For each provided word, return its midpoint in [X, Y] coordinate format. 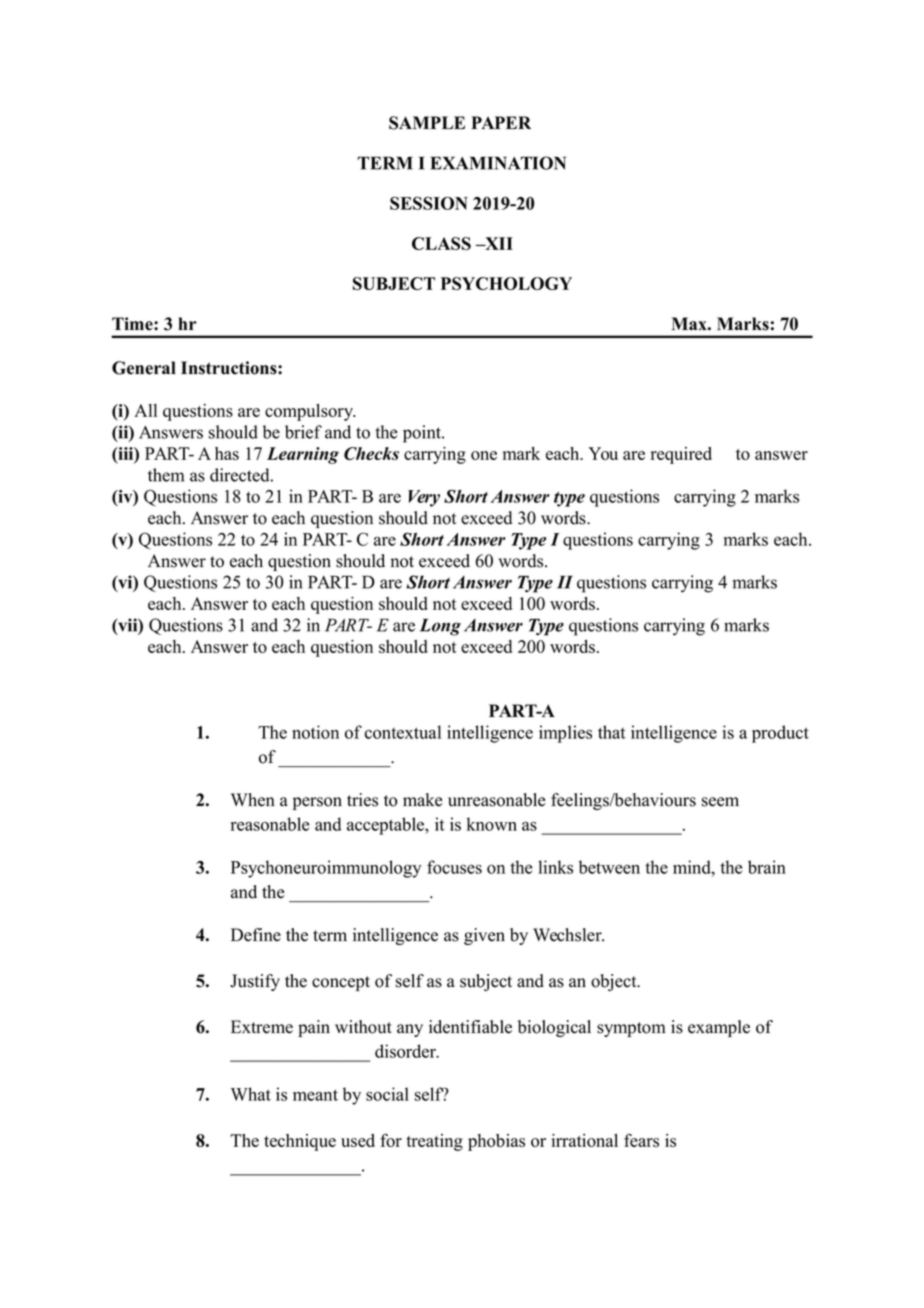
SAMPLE [427, 123]
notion [315, 732]
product [780, 734]
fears [641, 1140]
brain [767, 867]
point [423, 434]
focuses [454, 867]
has [227, 453]
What [251, 1094]
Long [440, 627]
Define [256, 935]
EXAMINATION [498, 163]
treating [434, 1142]
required [681, 455]
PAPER [501, 122]
